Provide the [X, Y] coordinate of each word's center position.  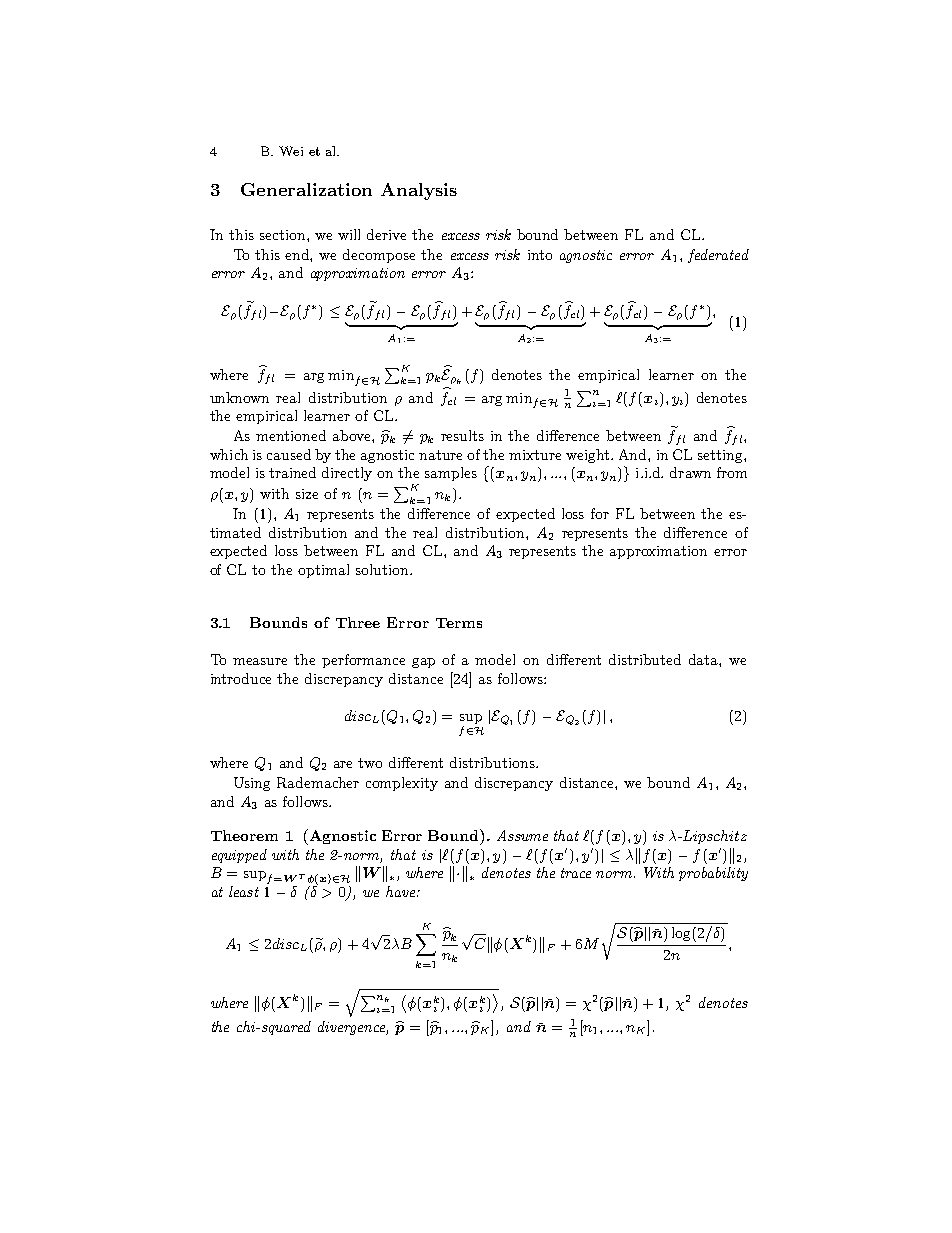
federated [718, 256]
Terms [459, 623]
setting [721, 456]
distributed [645, 659]
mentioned [291, 435]
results [462, 435]
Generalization [306, 189]
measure [260, 661]
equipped [239, 856]
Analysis [419, 191]
